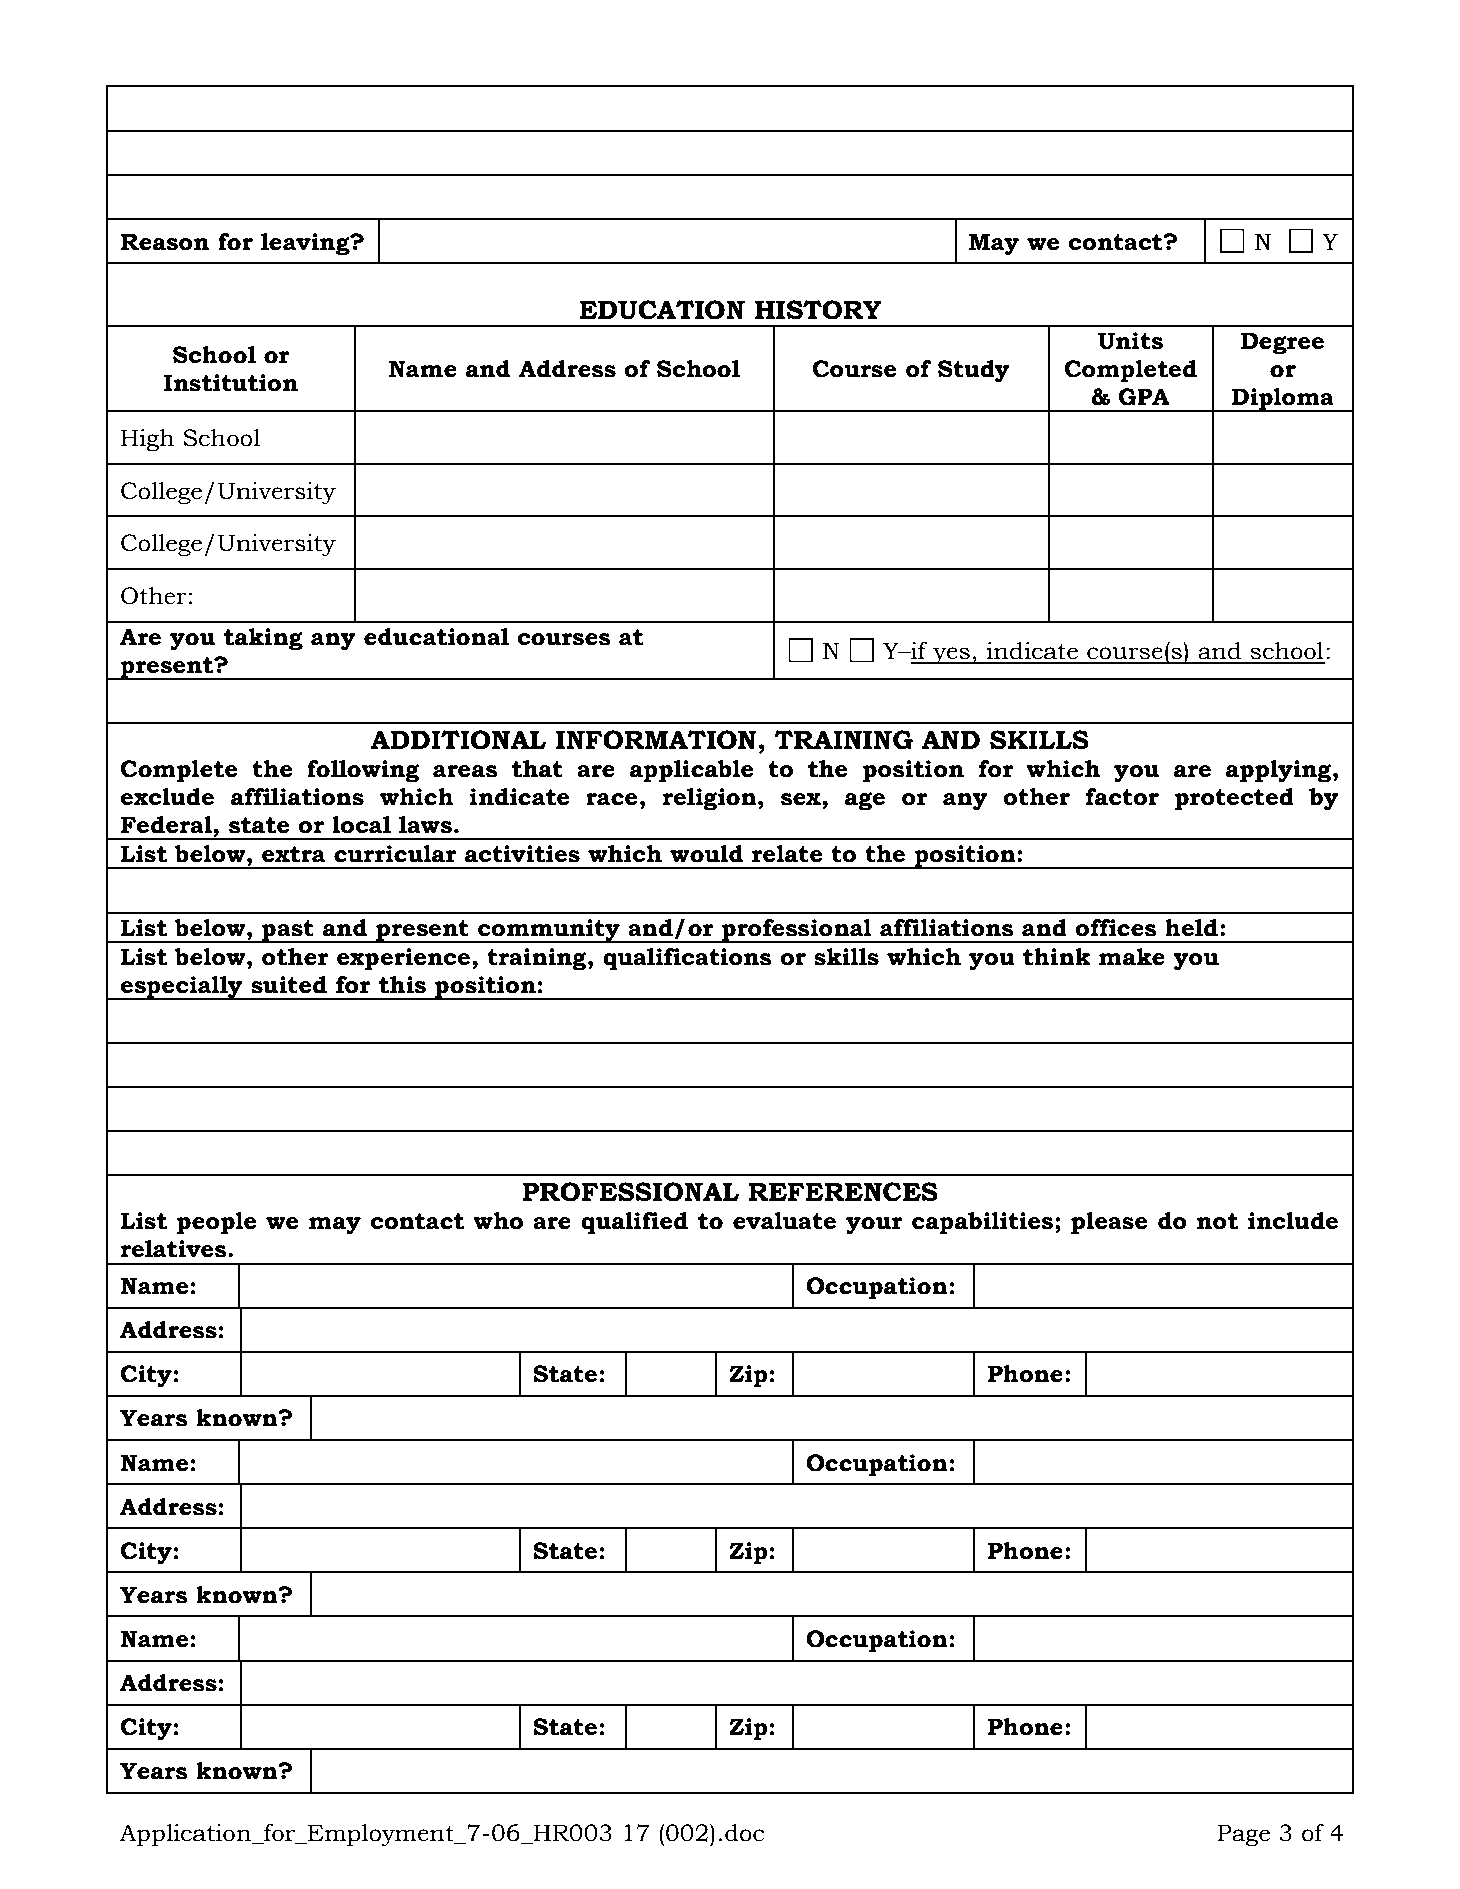 The height and width of the image is (1889, 1460). I want to click on make, so click(1132, 957).
